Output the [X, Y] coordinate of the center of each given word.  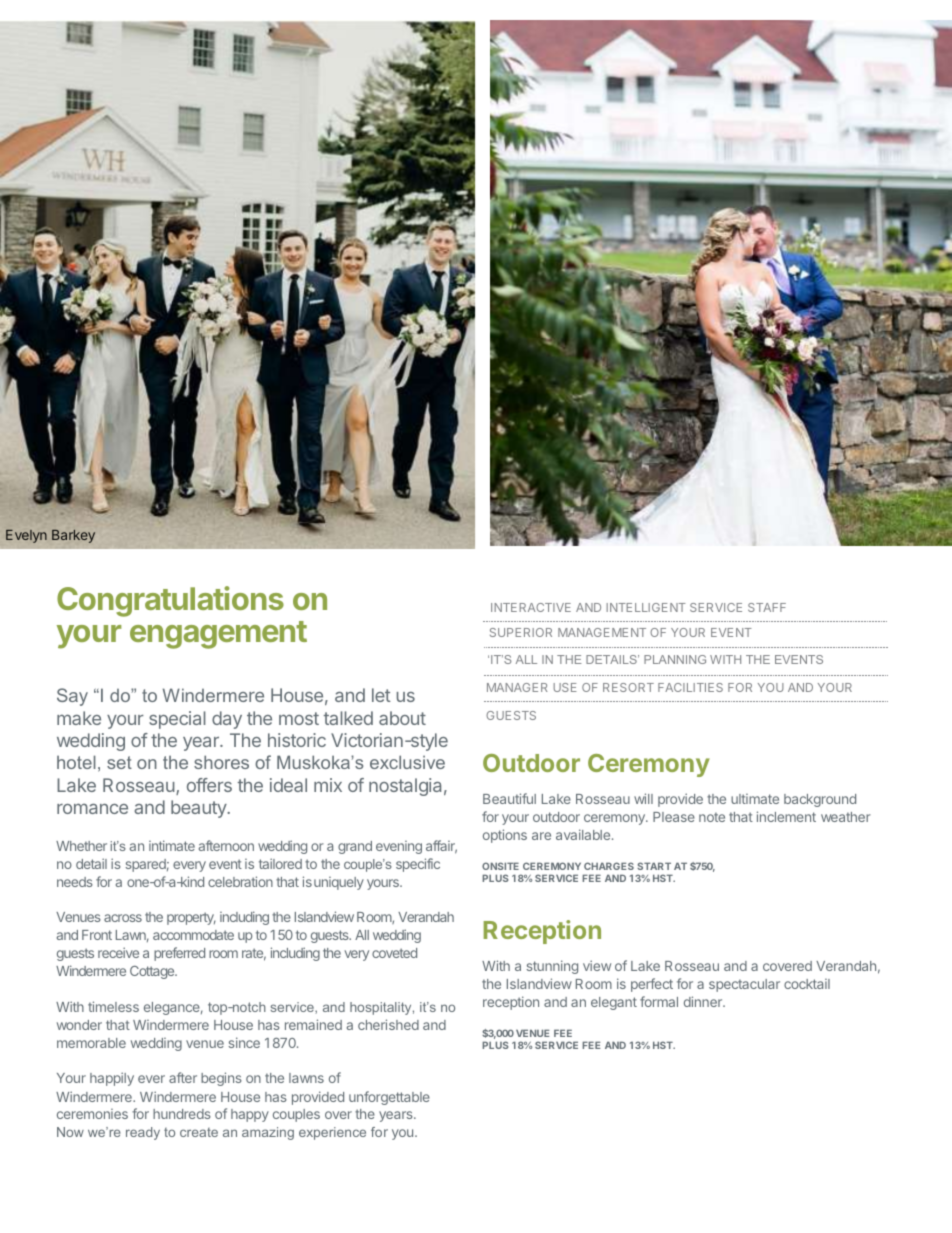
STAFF [767, 607]
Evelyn [26, 536]
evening [399, 847]
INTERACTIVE [531, 607]
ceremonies [92, 1114]
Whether [81, 846]
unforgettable [389, 1098]
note [712, 817]
